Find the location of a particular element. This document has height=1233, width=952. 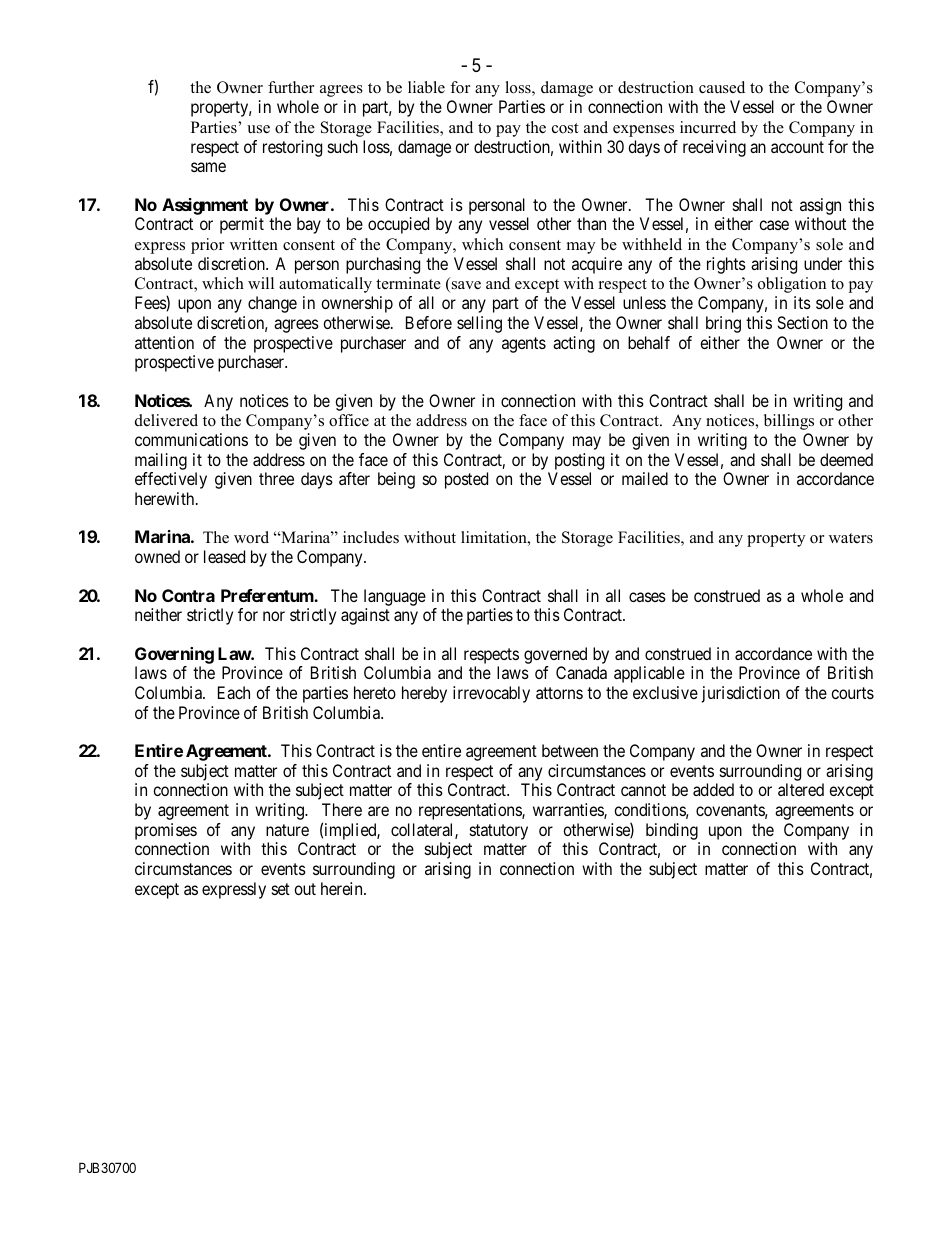

caused is located at coordinates (722, 87).
